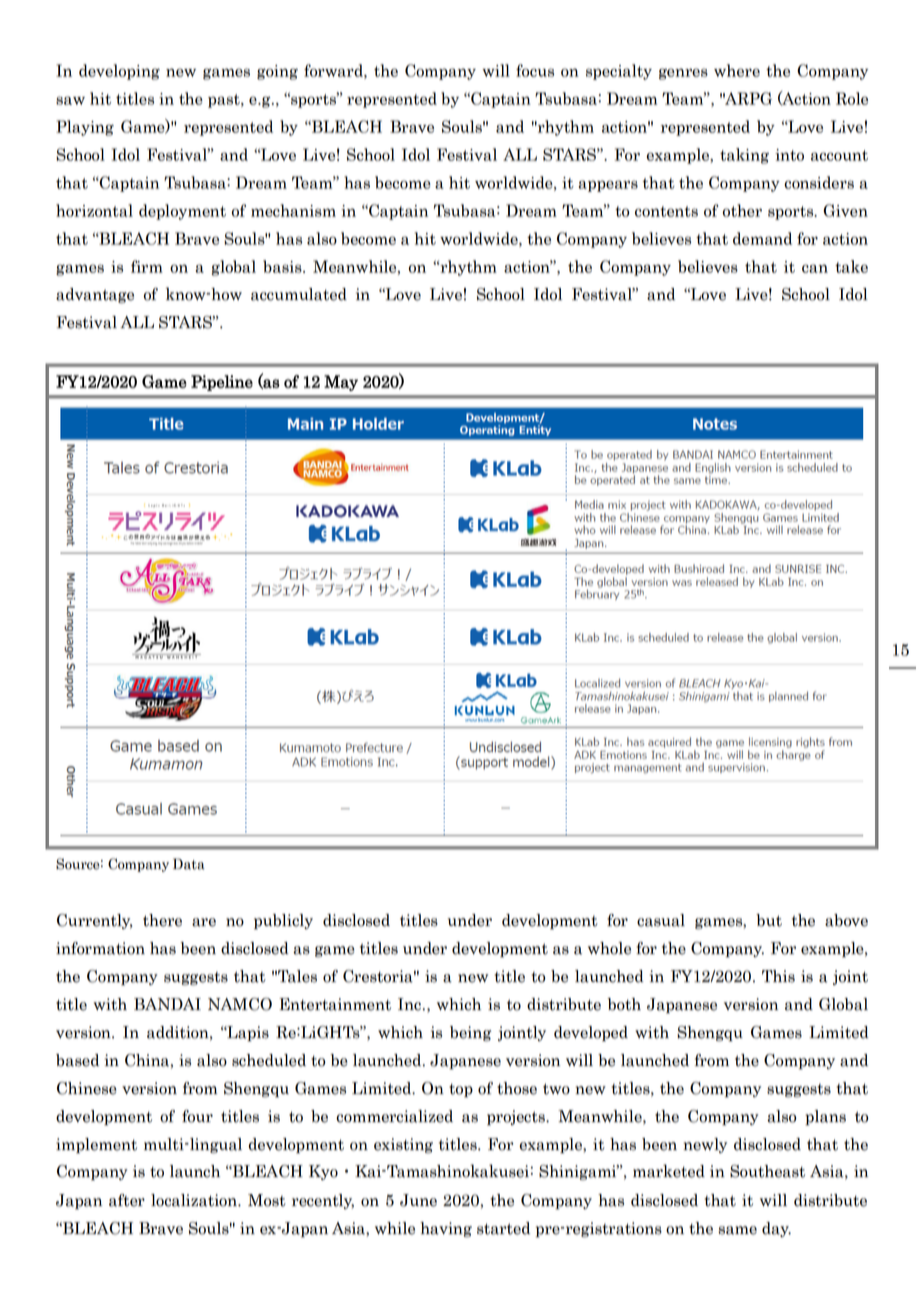  I want to click on This, so click(778, 976).
